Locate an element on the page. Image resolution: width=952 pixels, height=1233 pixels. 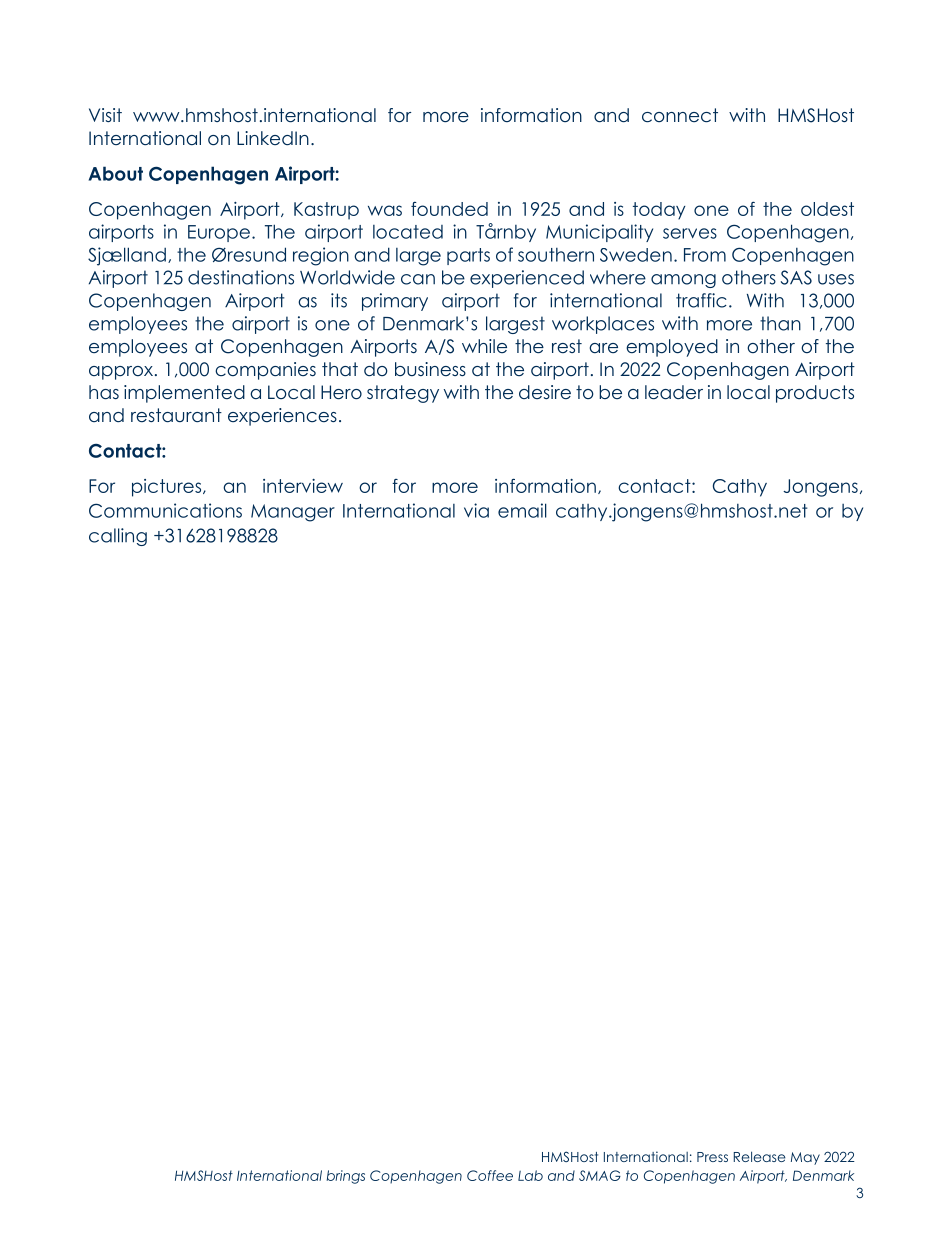
via is located at coordinates (476, 510).
